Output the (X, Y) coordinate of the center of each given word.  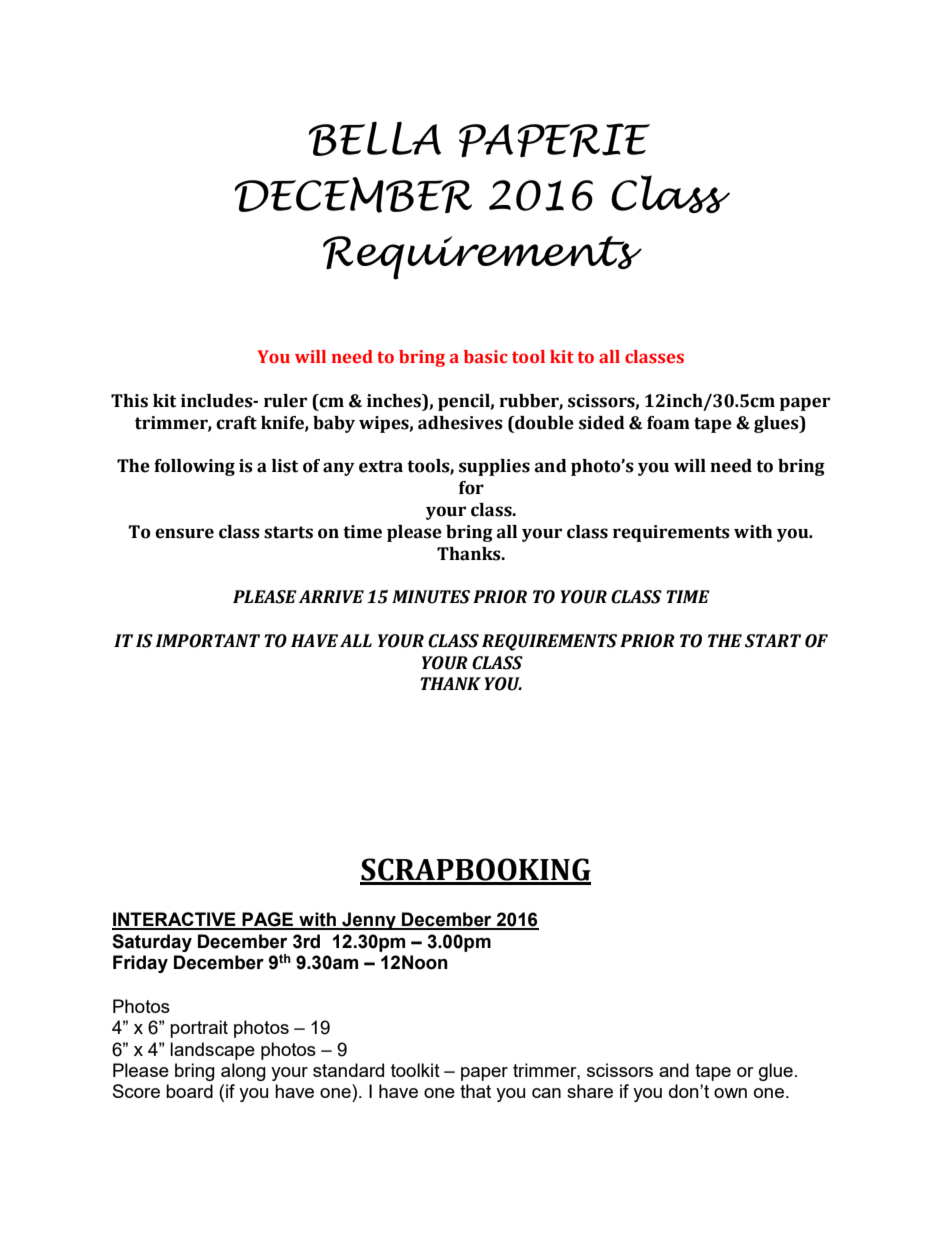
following (194, 467)
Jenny (369, 921)
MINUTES (431, 597)
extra (381, 466)
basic (486, 357)
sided (602, 423)
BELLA (375, 138)
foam (668, 423)
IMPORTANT (207, 641)
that (475, 1091)
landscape (212, 1051)
